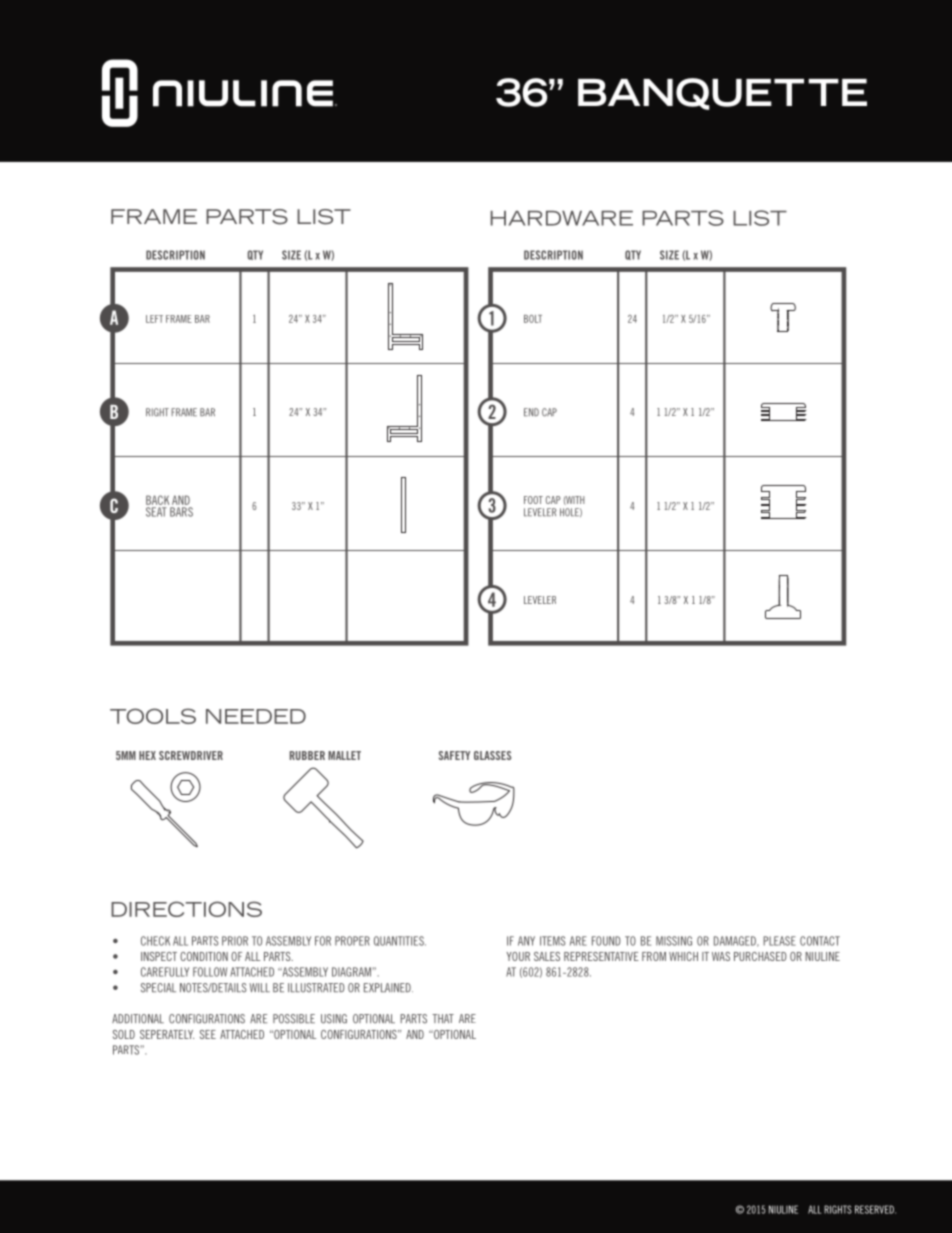 Image resolution: width=952 pixels, height=1233 pixels. What do you see at coordinates (722, 94) in the screenshot?
I see `BANQUETTE` at bounding box center [722, 94].
